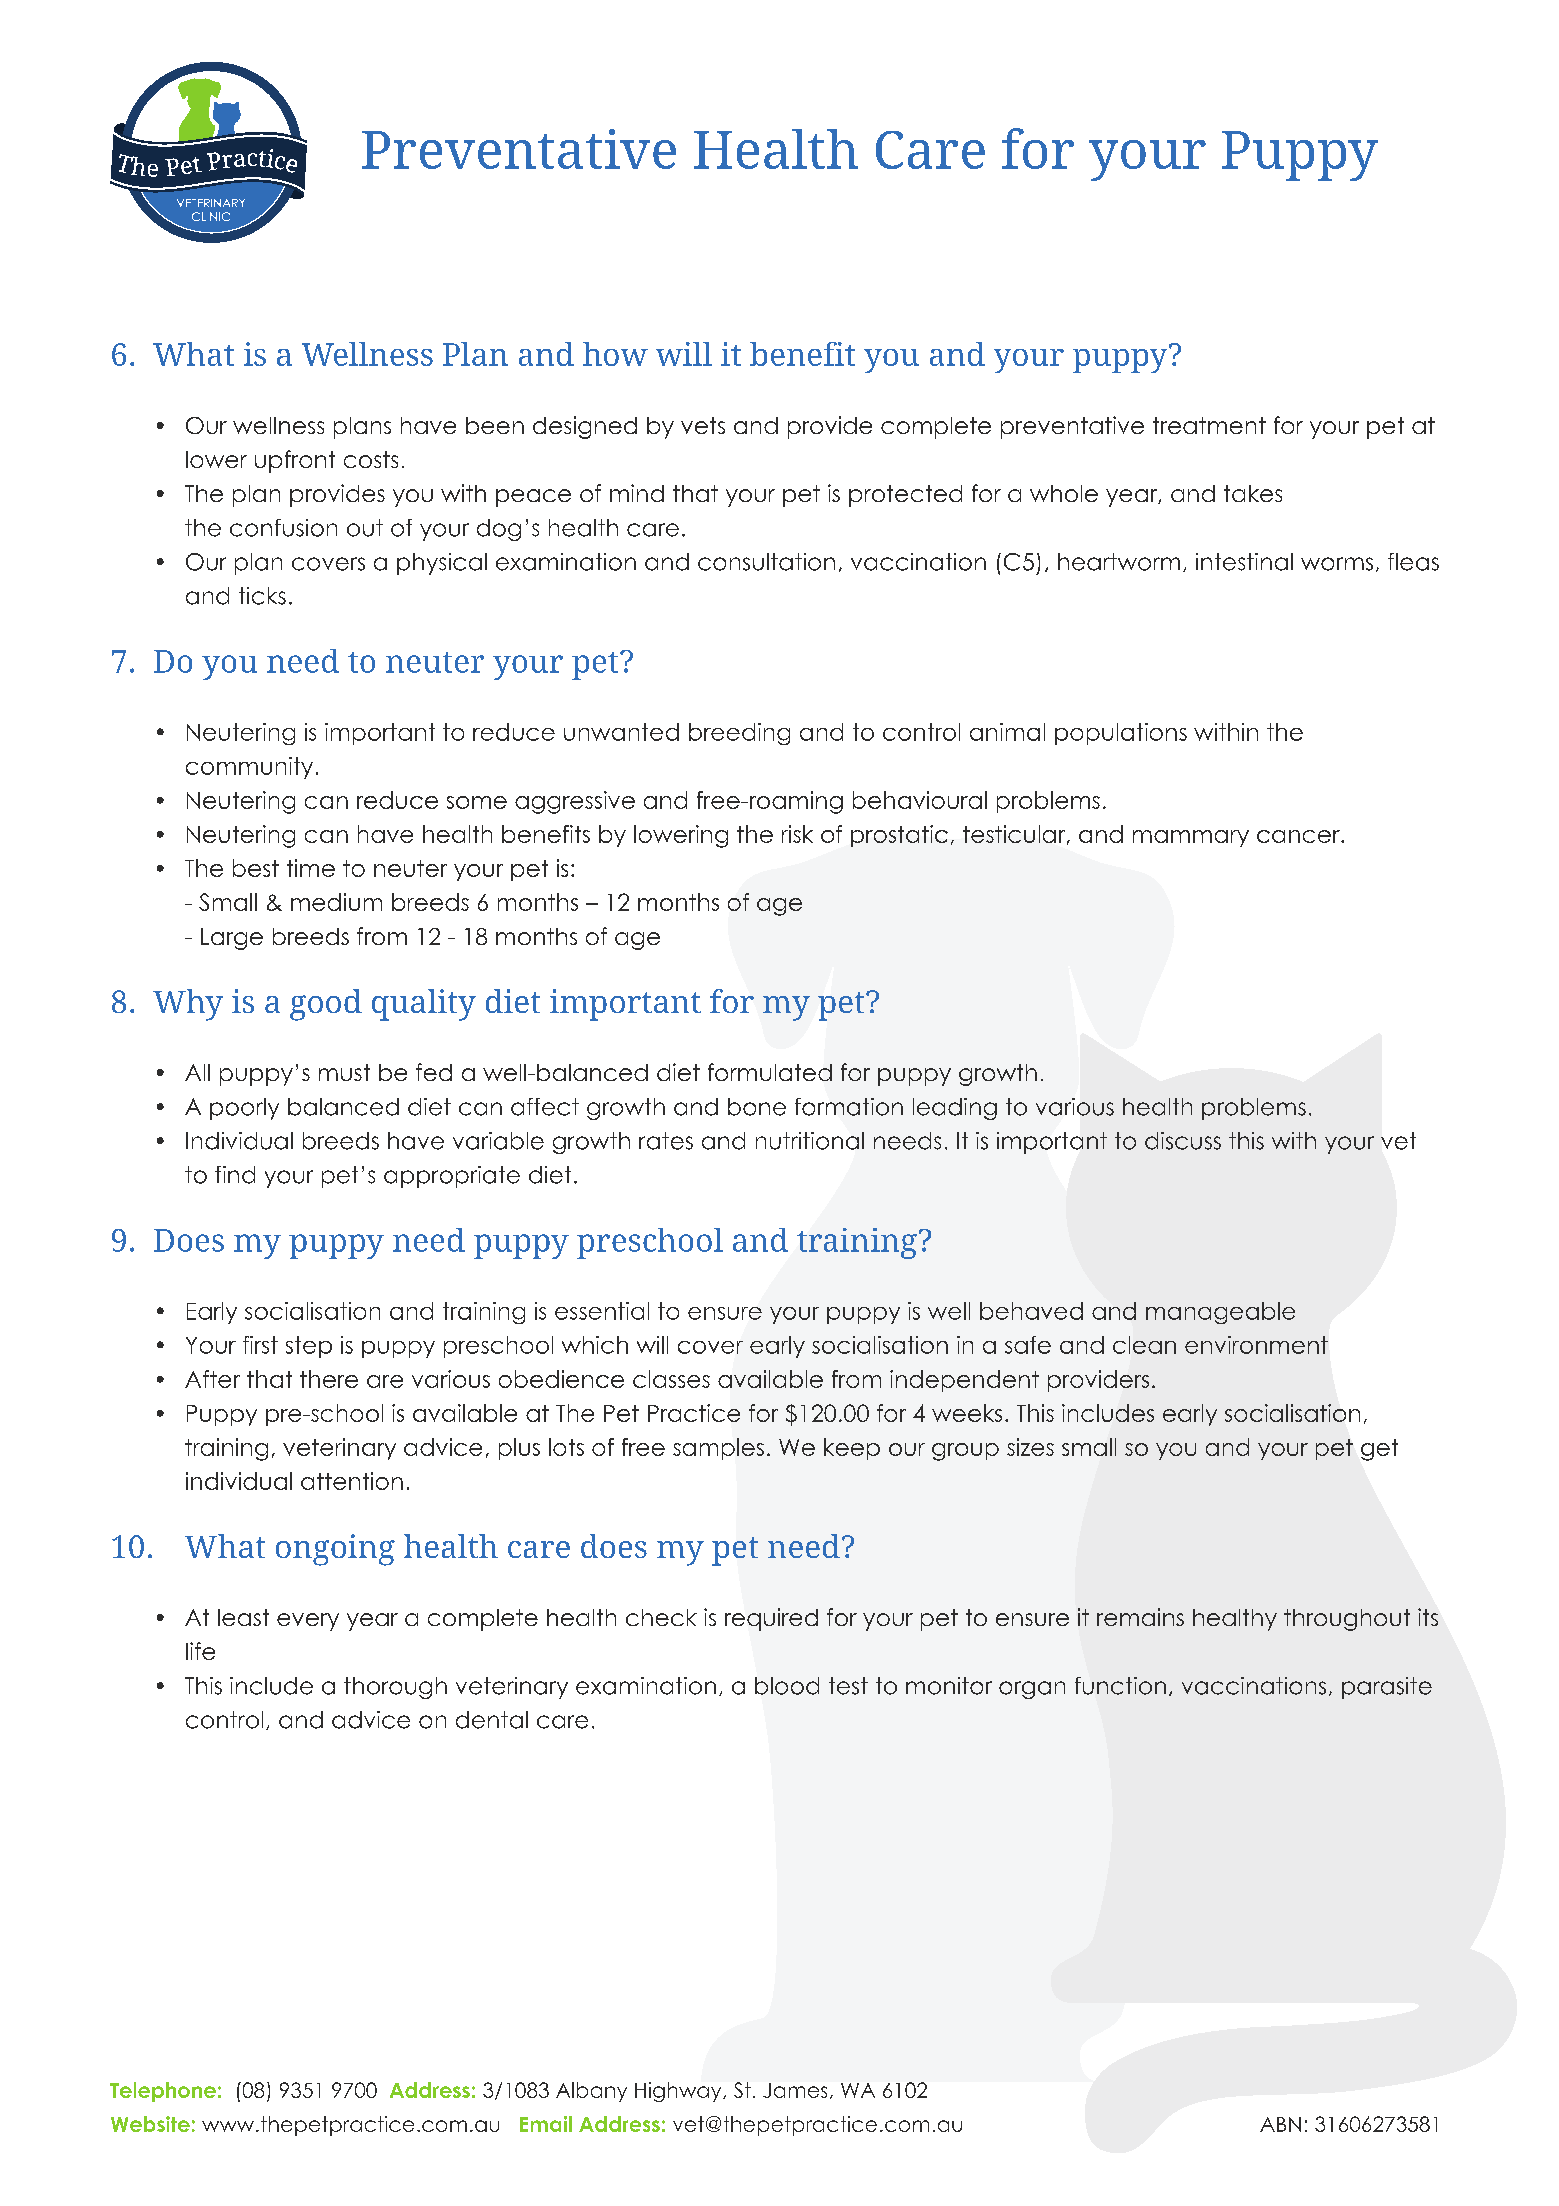 The height and width of the document is (2206, 1559). Describe the element at coordinates (1209, 425) in the document. I see `treatment` at that location.
